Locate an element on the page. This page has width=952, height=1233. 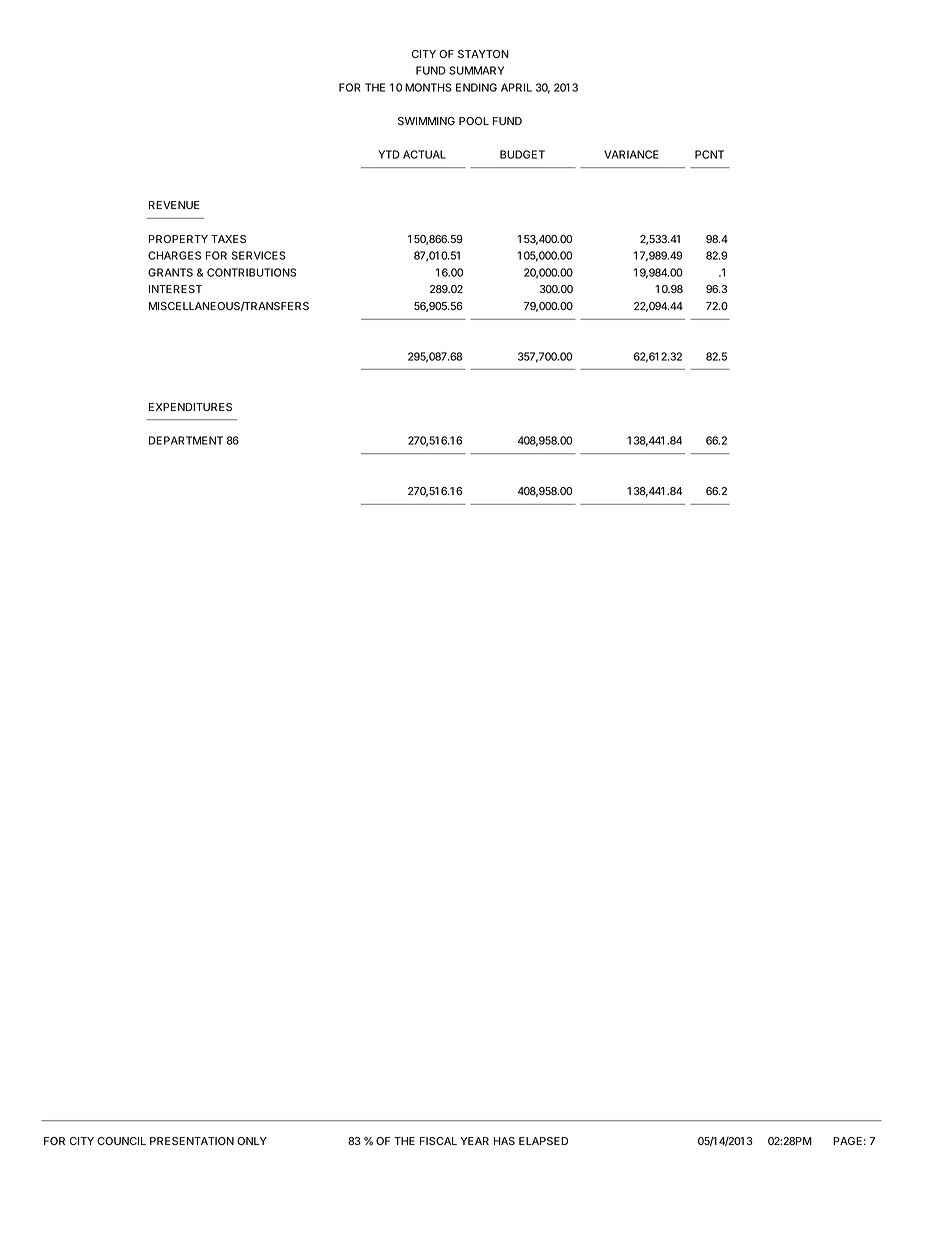
REVENUE is located at coordinates (174, 205).
